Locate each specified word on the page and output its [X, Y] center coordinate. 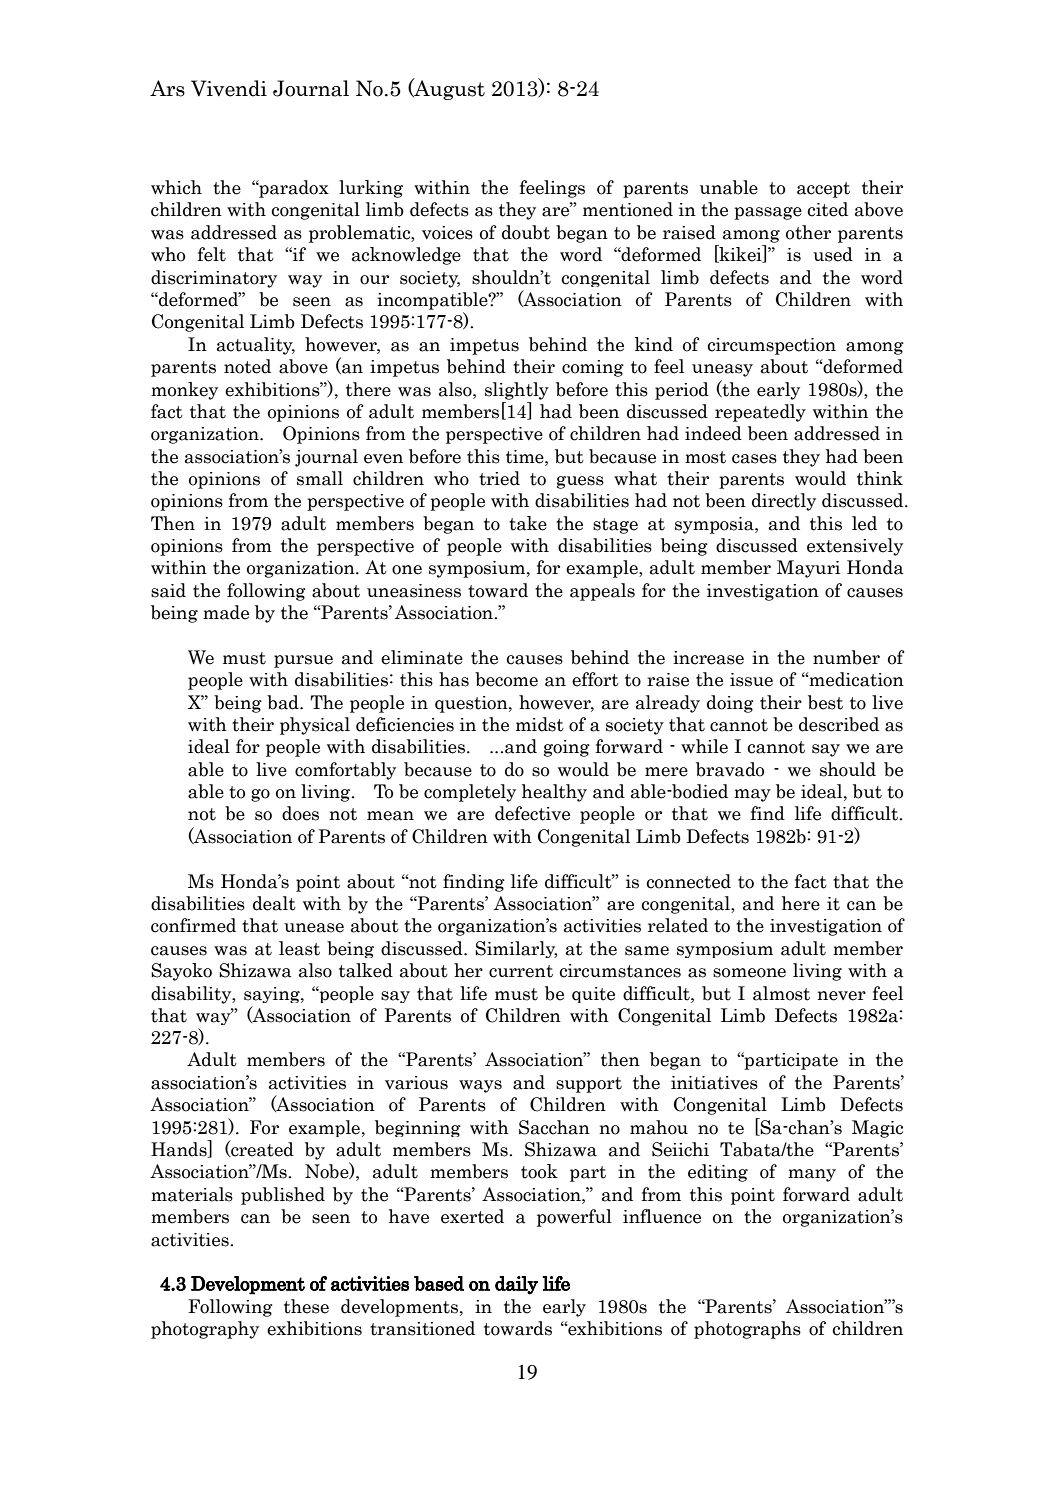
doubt [526, 232]
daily [516, 1285]
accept [823, 190]
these [306, 1306]
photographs [747, 1330]
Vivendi [229, 88]
